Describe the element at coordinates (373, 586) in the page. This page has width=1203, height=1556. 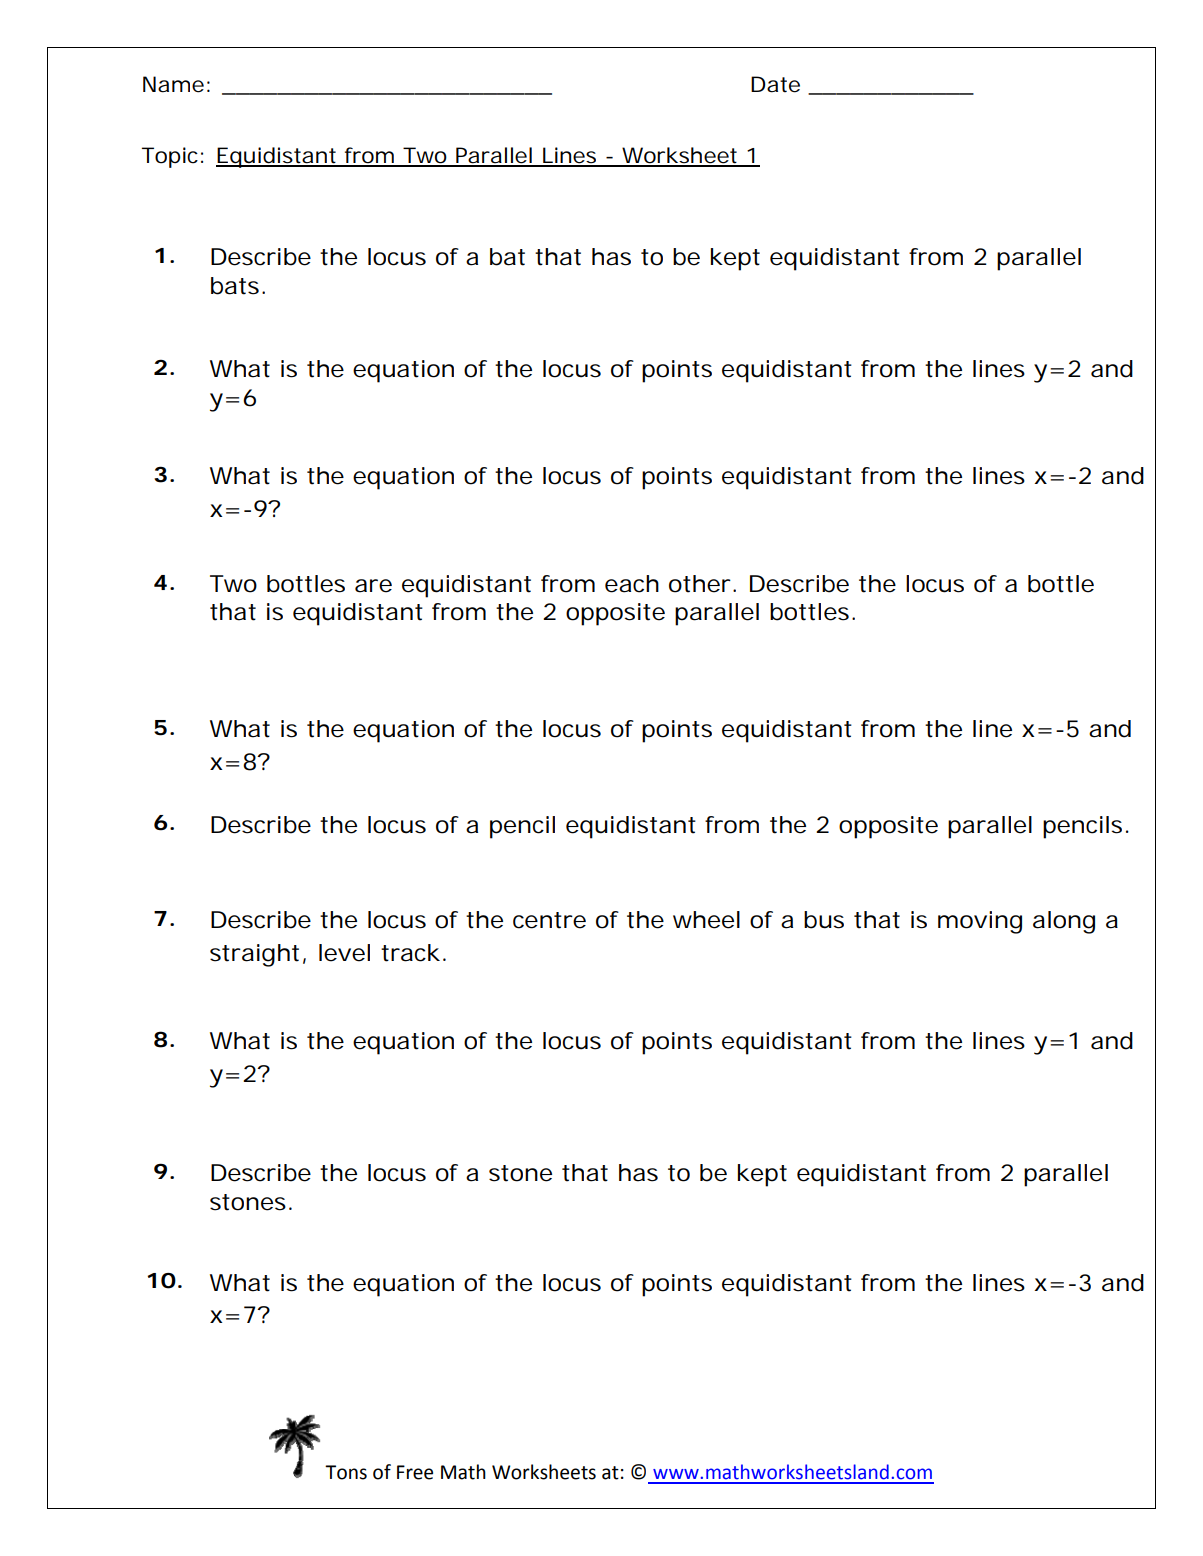
I see `are` at that location.
